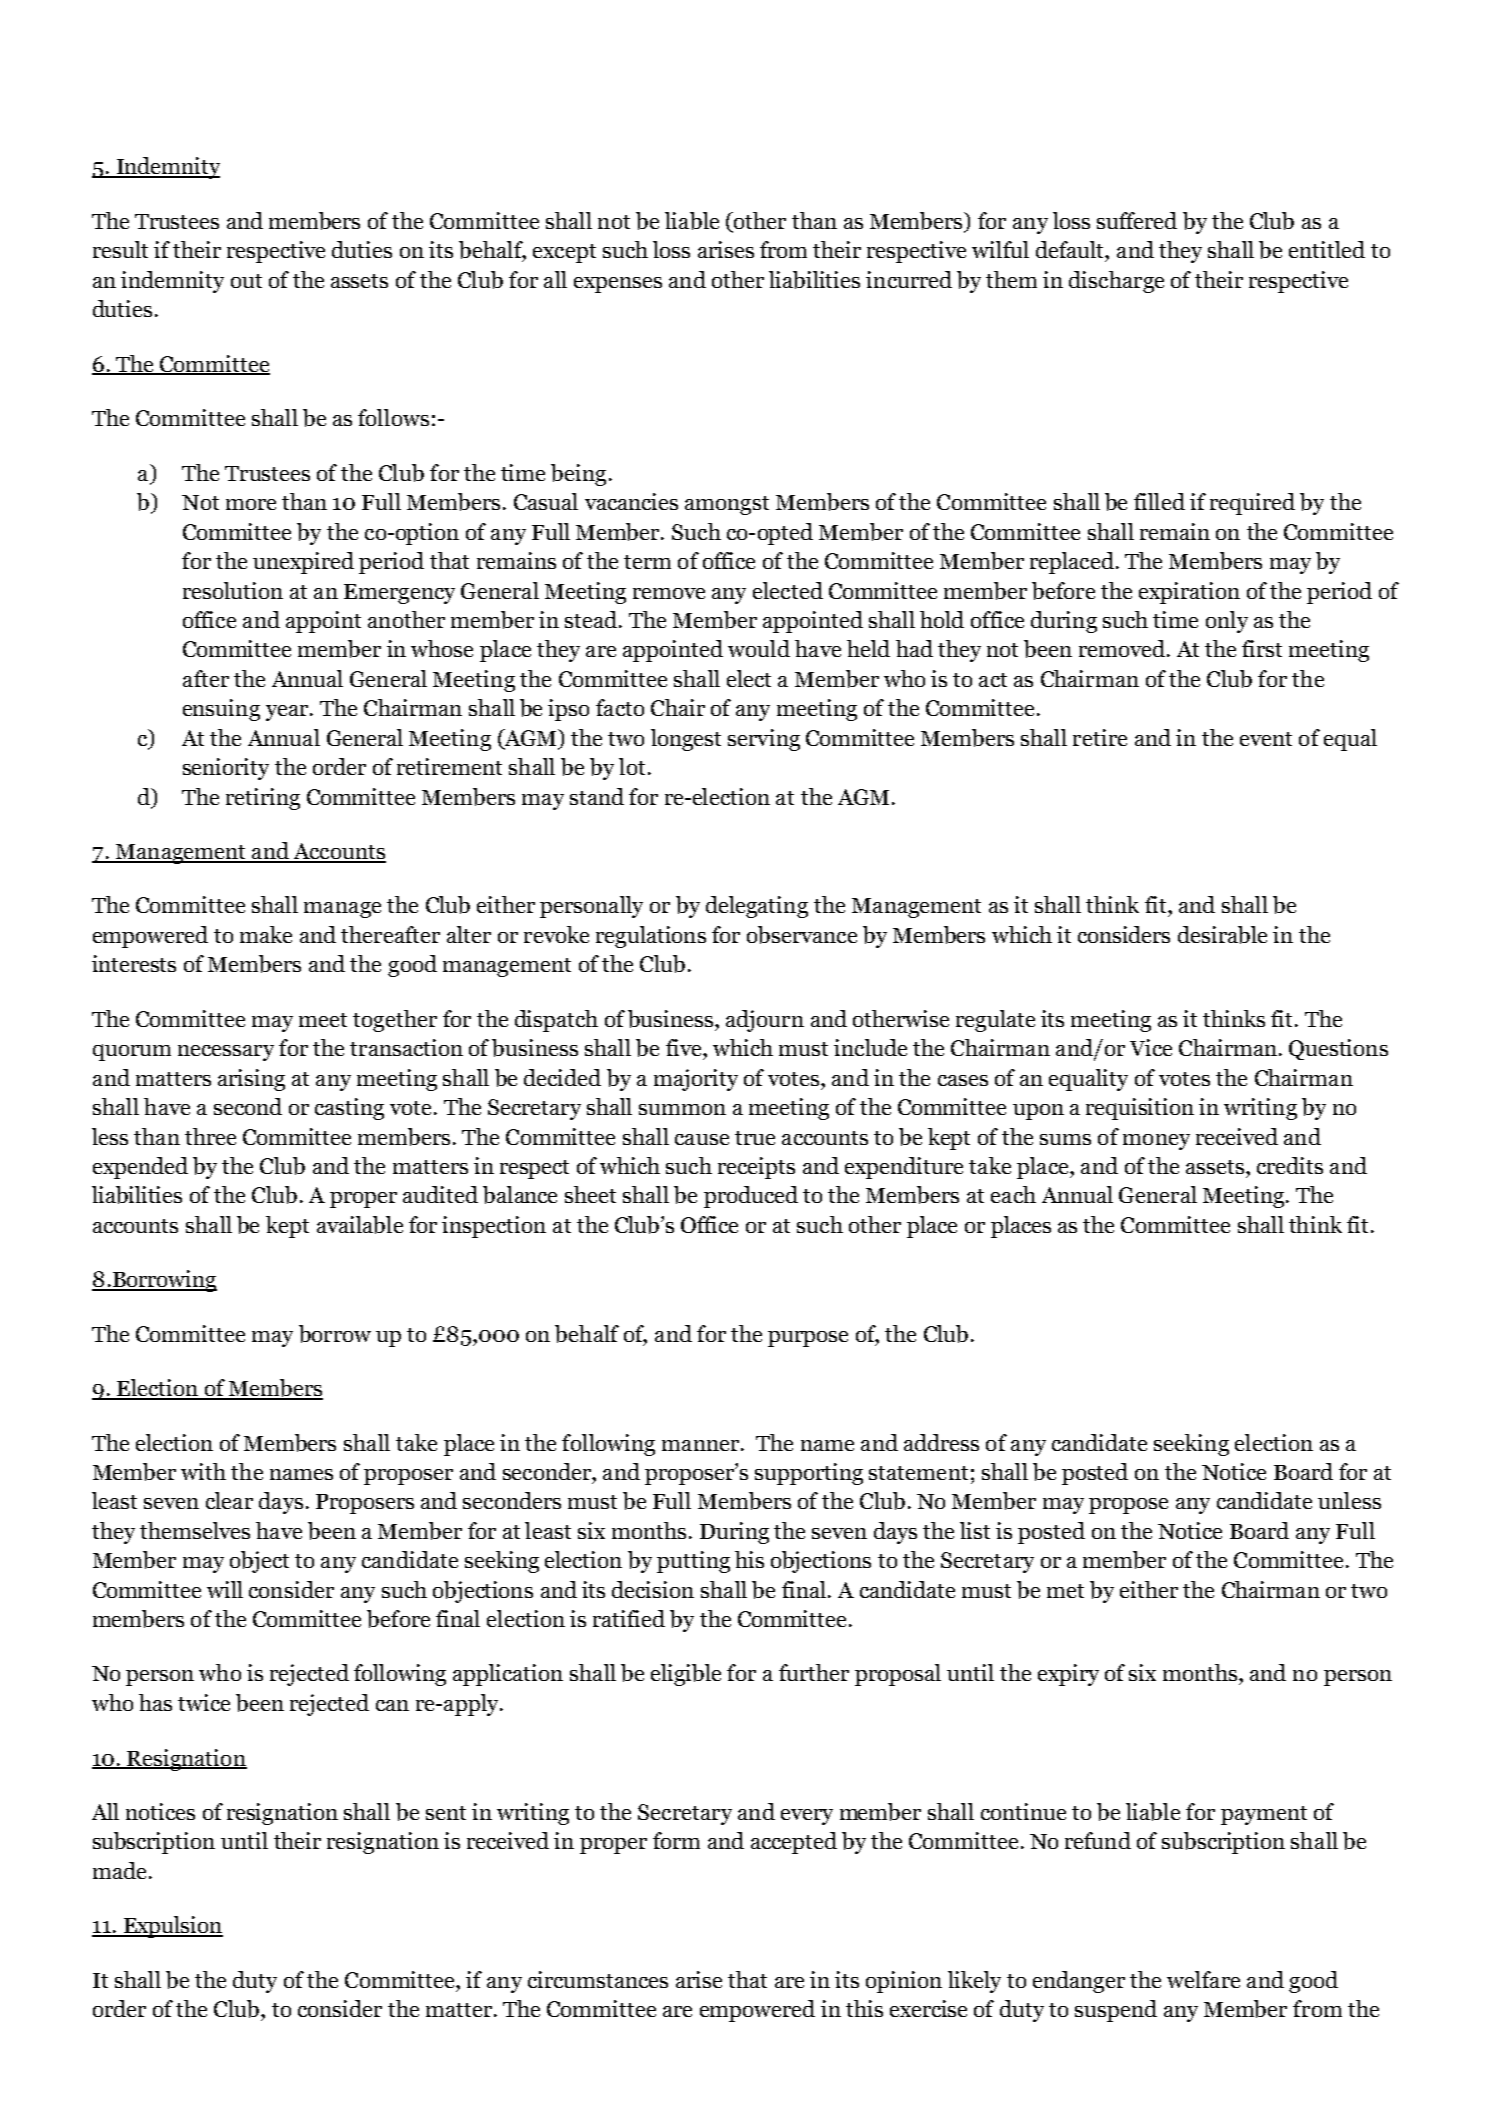 The width and height of the document is (1490, 2107). What do you see at coordinates (618, 285) in the document?
I see `expenses` at bounding box center [618, 285].
